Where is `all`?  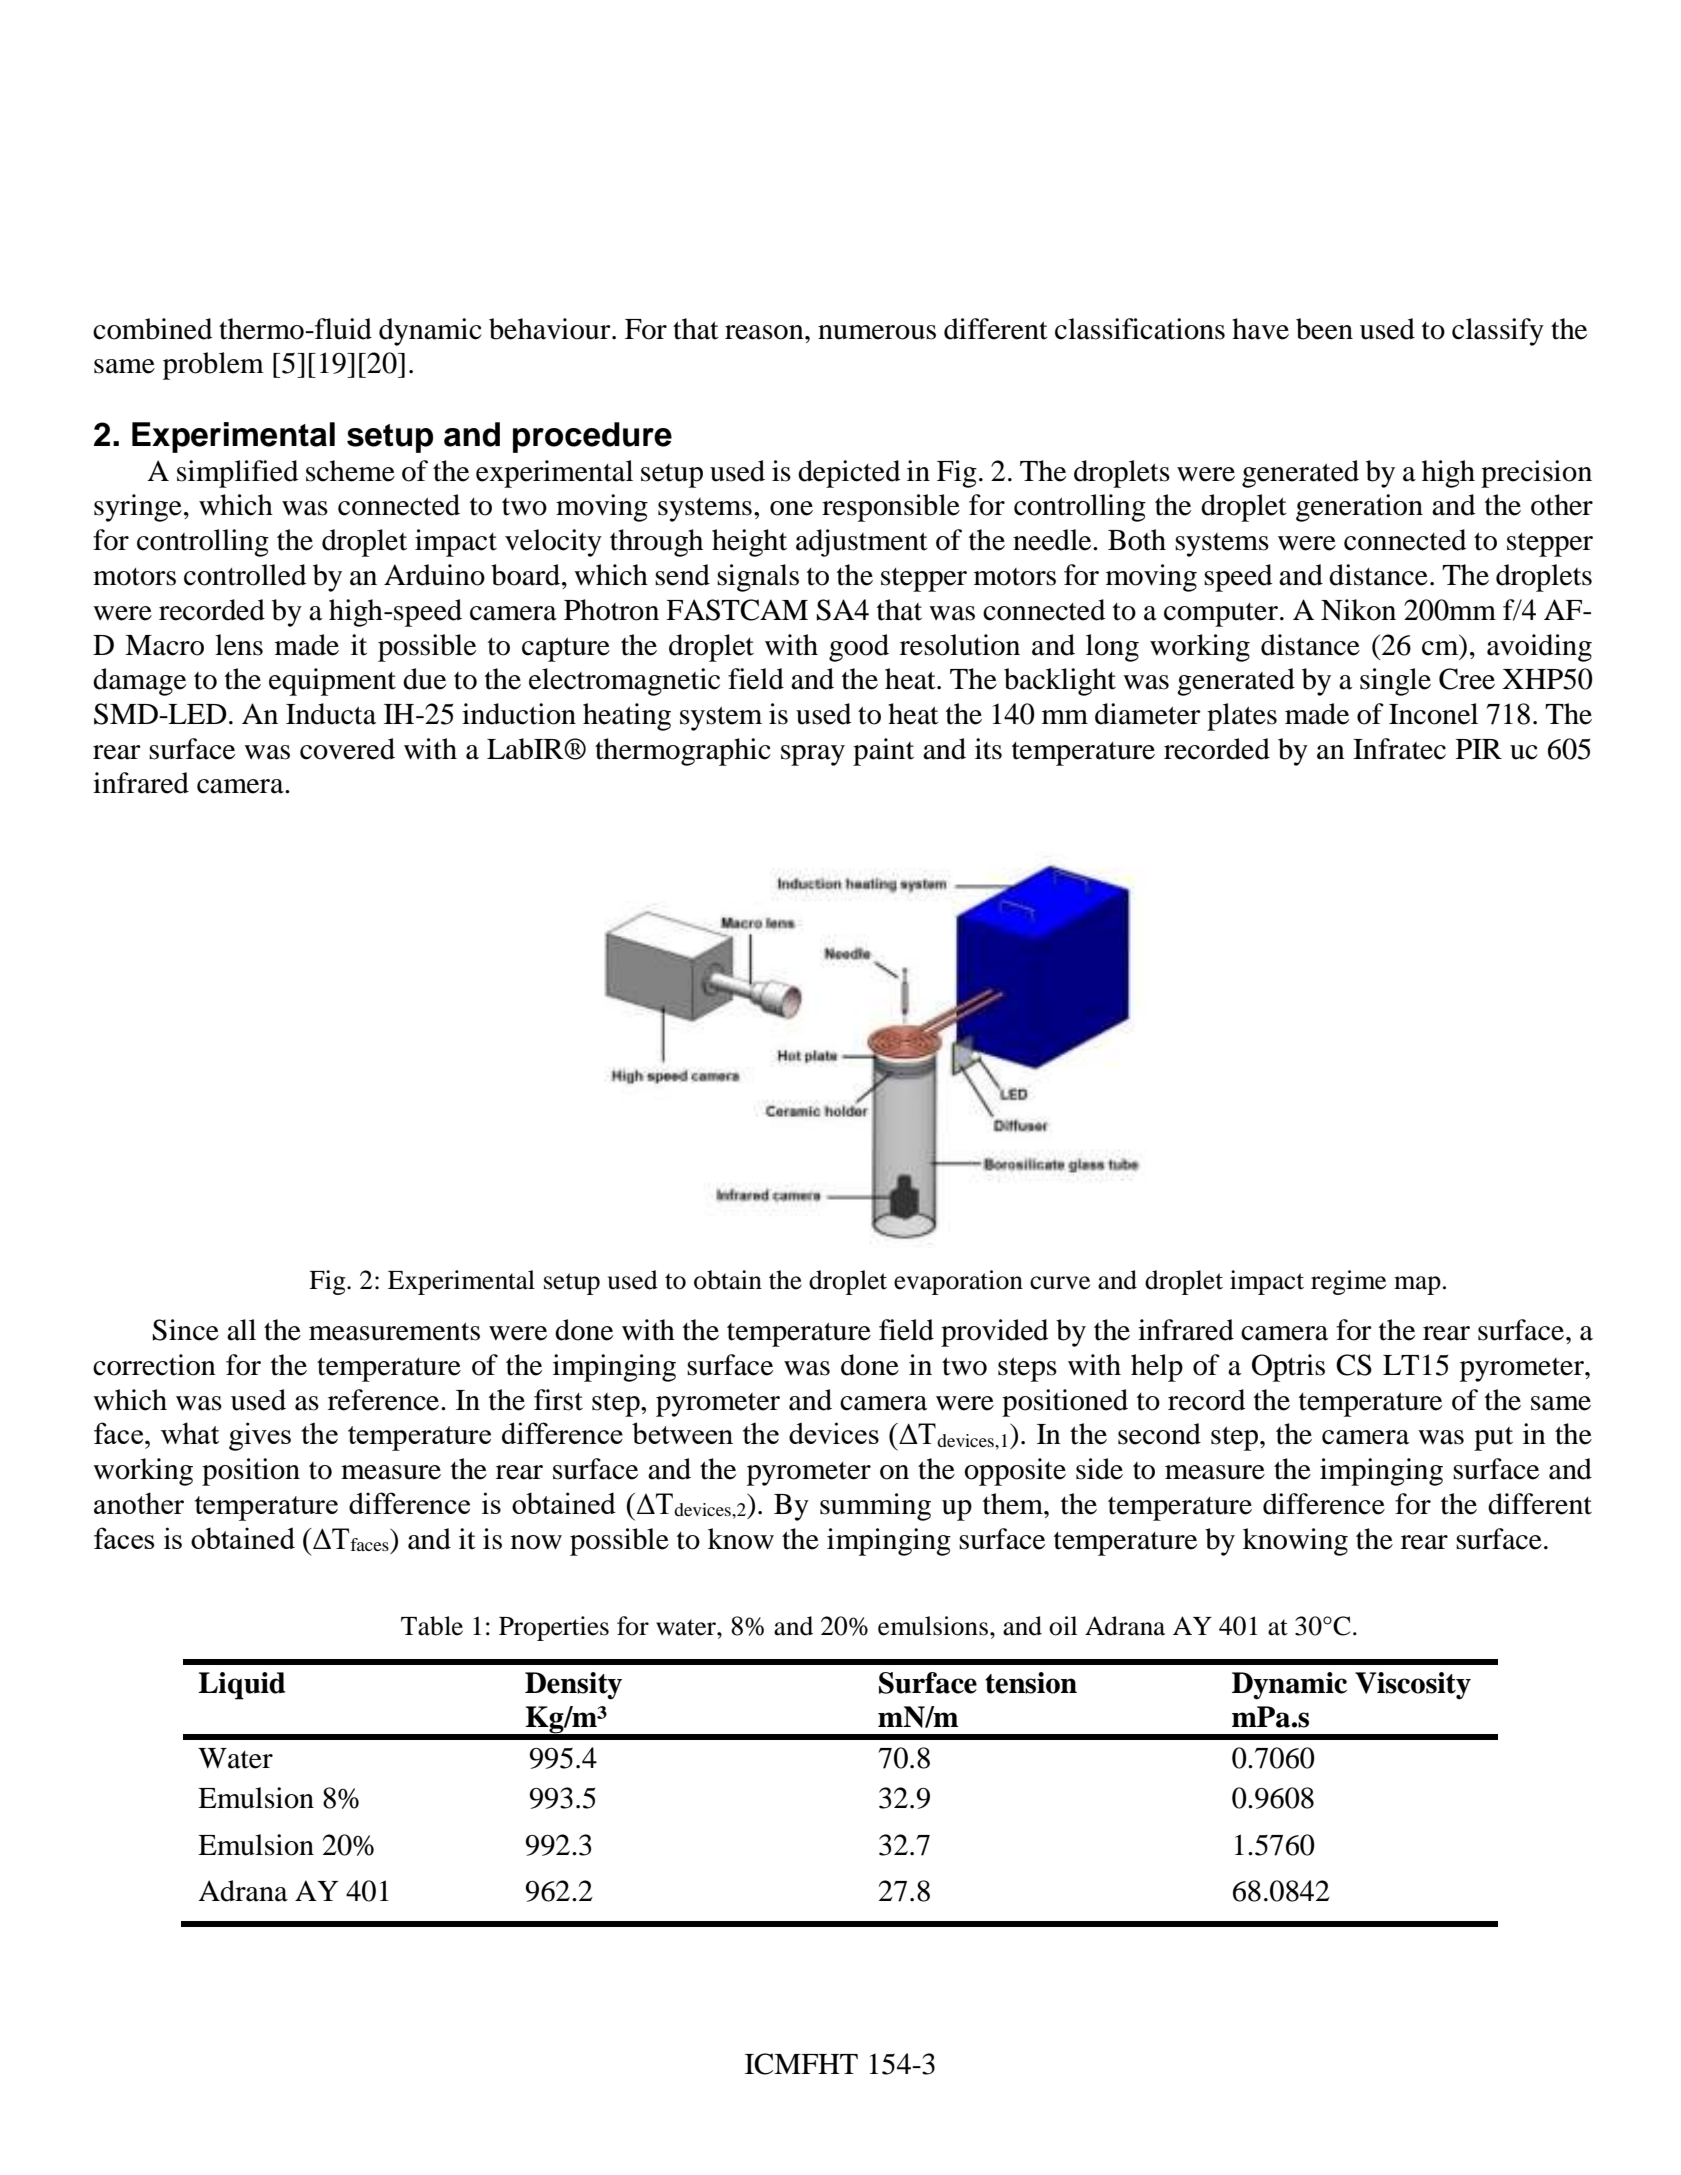
all is located at coordinates (241, 1330).
